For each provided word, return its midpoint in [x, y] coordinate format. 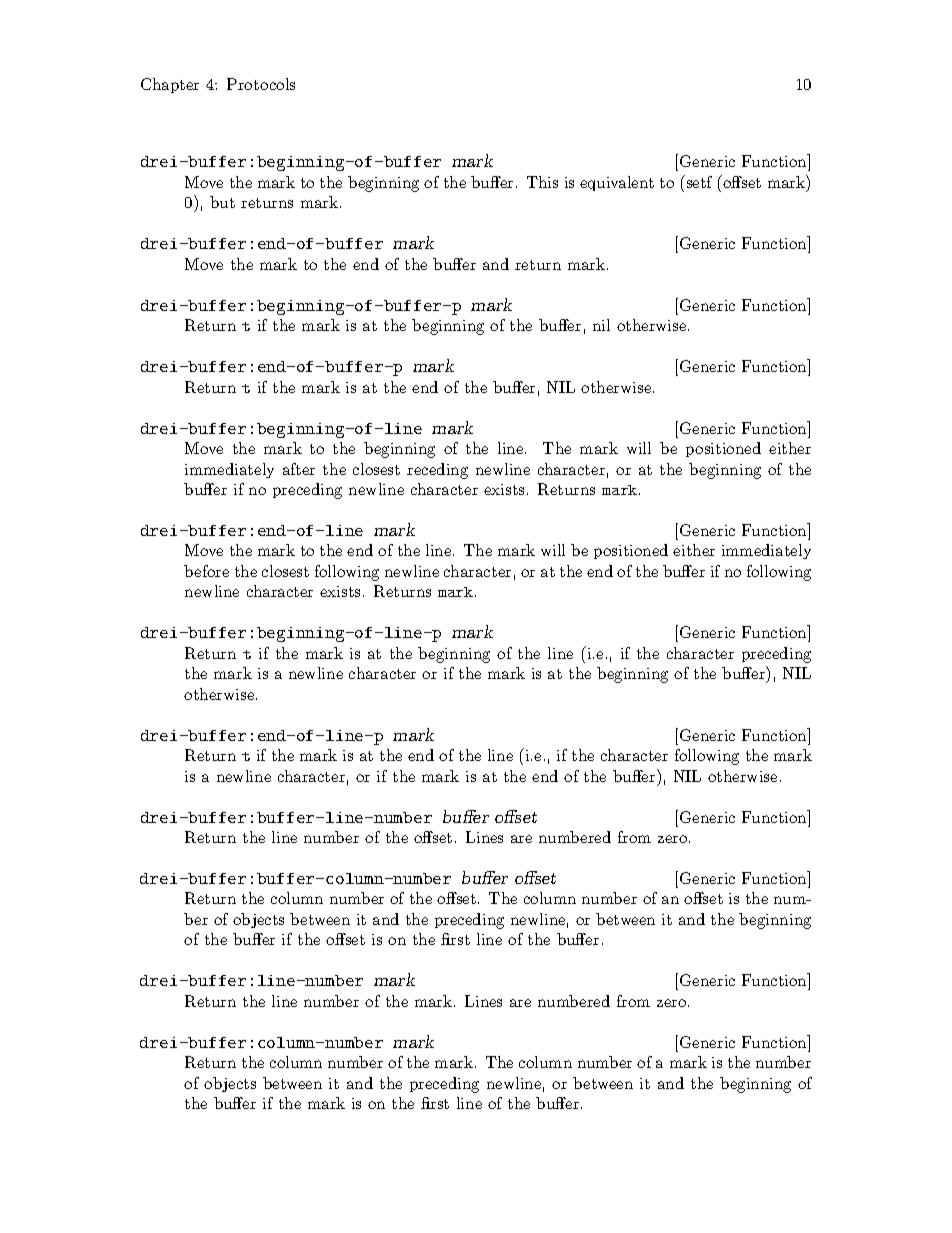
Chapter [170, 85]
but [222, 202]
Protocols [261, 84]
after [299, 469]
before [206, 571]
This [542, 182]
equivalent [617, 183]
